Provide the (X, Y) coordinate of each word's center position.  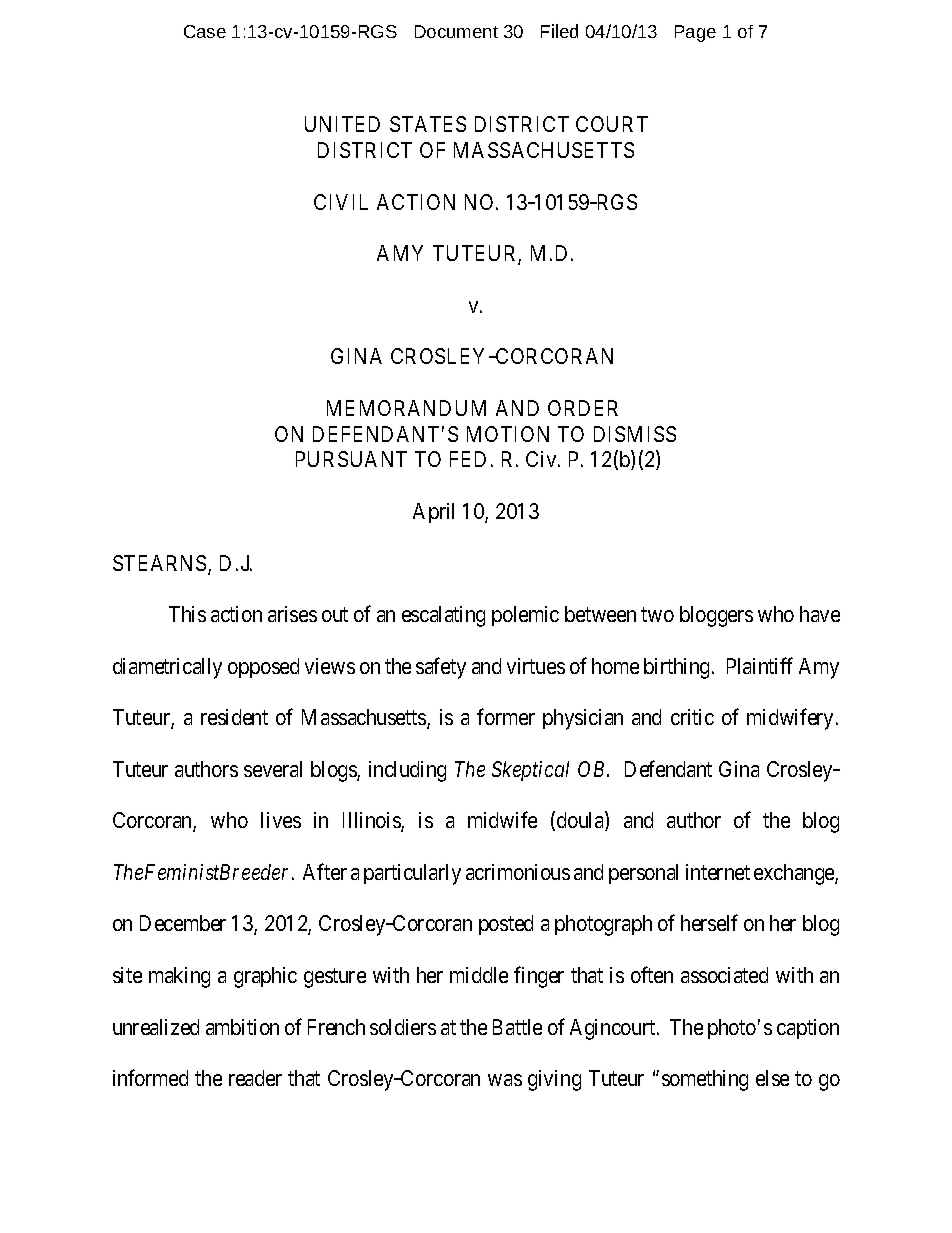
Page (695, 33)
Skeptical (530, 771)
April (433, 513)
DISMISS (635, 434)
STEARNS (161, 564)
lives (281, 820)
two (657, 615)
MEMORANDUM (406, 408)
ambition (242, 1027)
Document (456, 31)
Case (205, 31)
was (505, 1080)
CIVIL (341, 202)
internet (718, 872)
